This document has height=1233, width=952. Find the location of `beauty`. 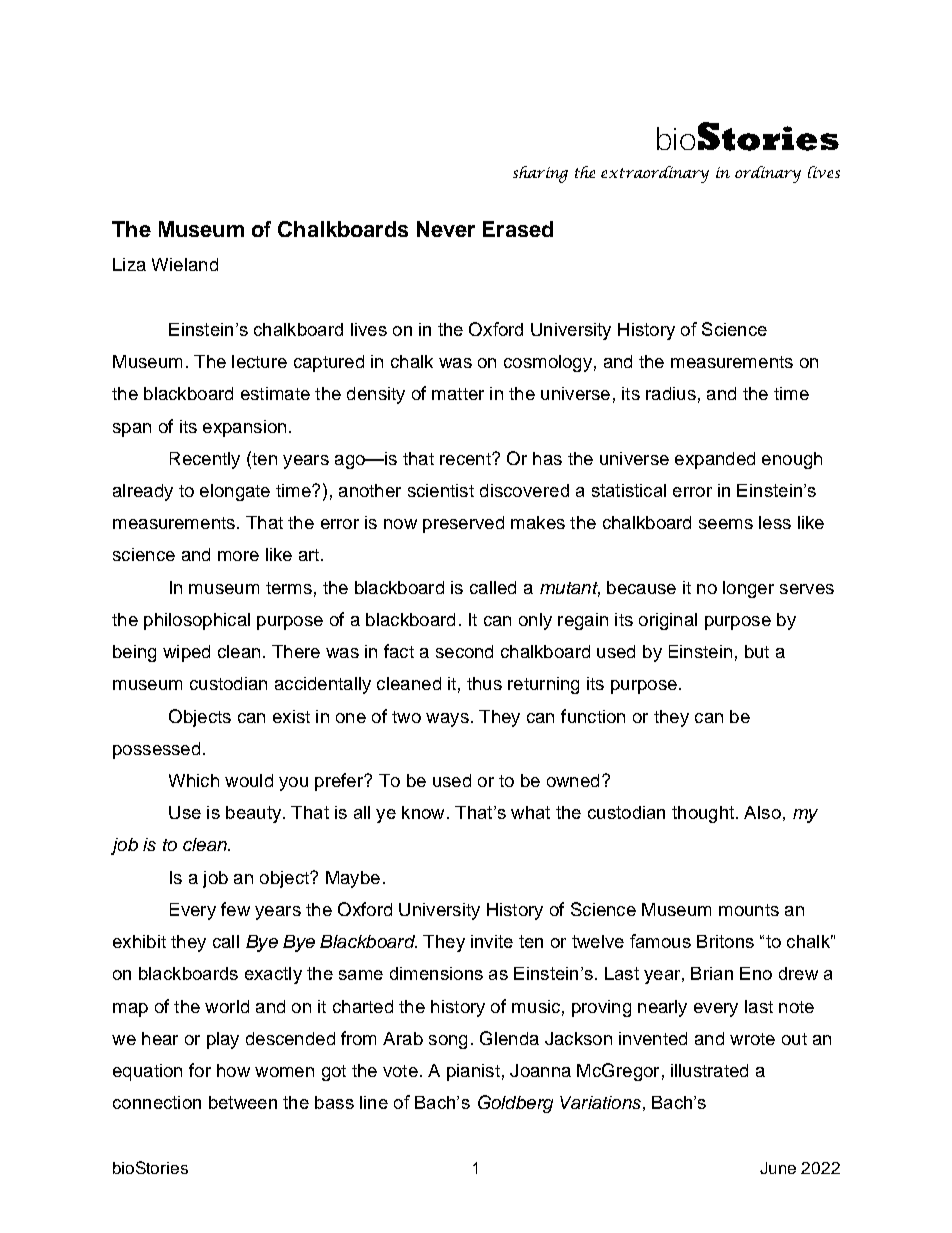

beauty is located at coordinates (255, 814).
